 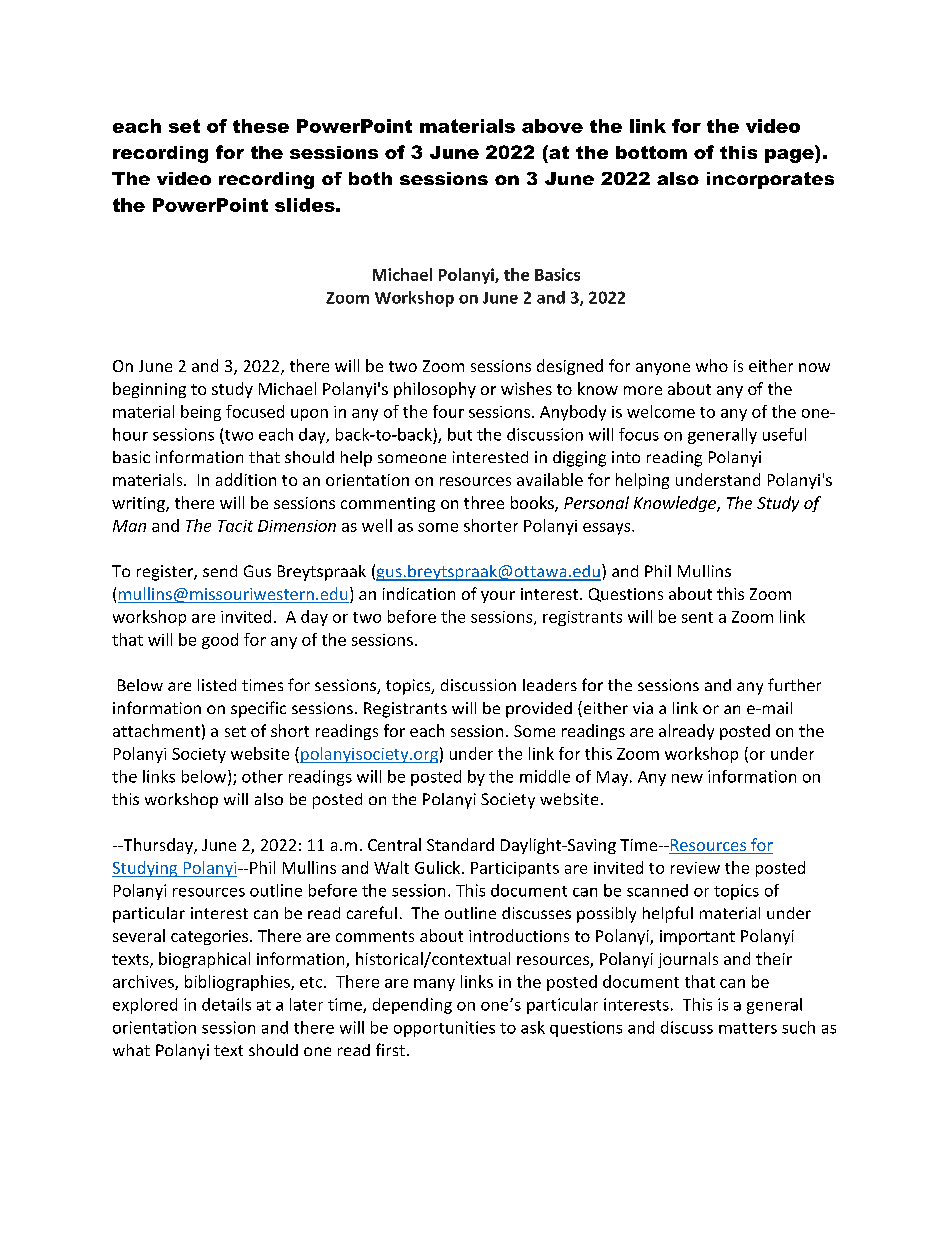 I want to click on these, so click(x=261, y=126).
